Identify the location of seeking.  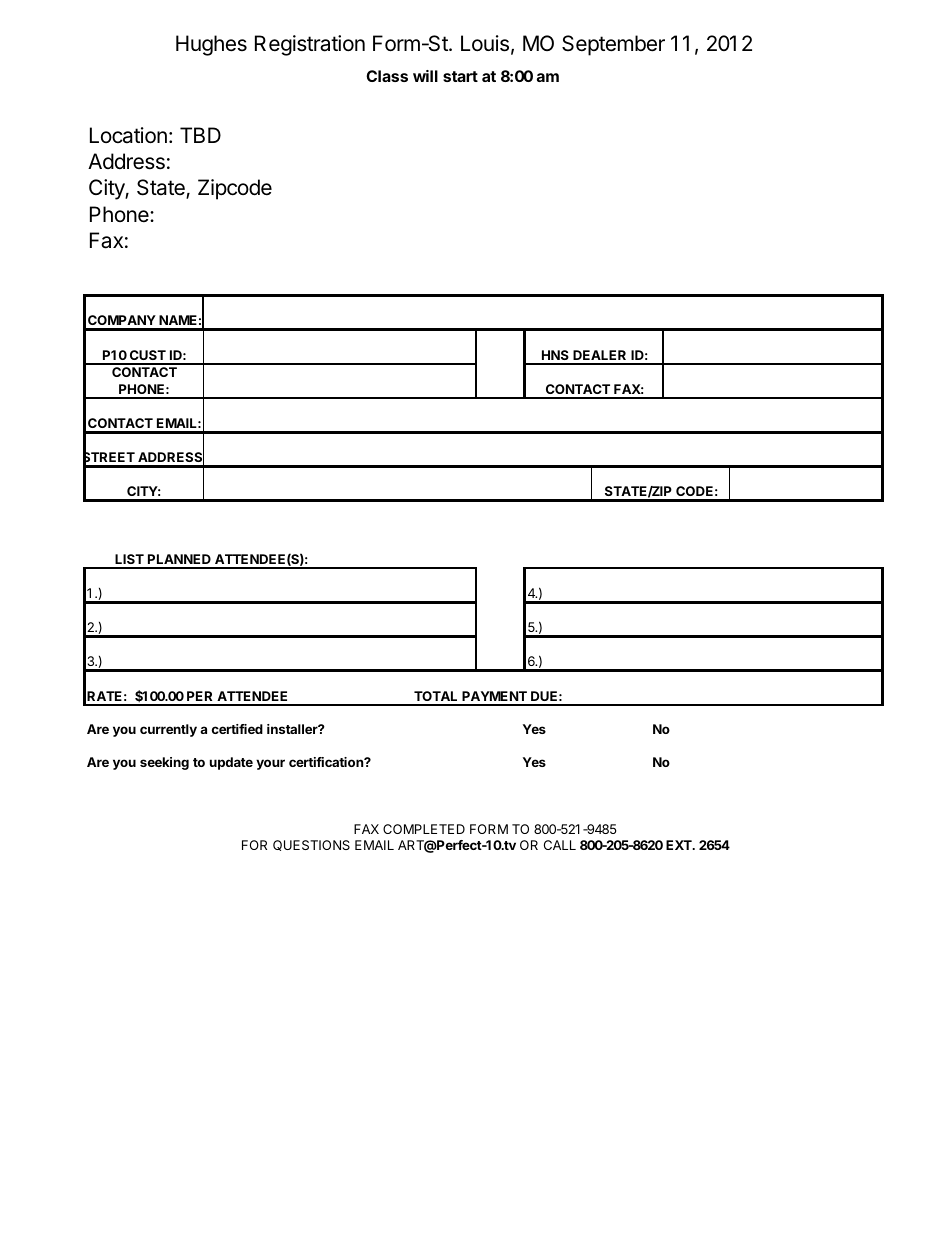
(164, 763).
